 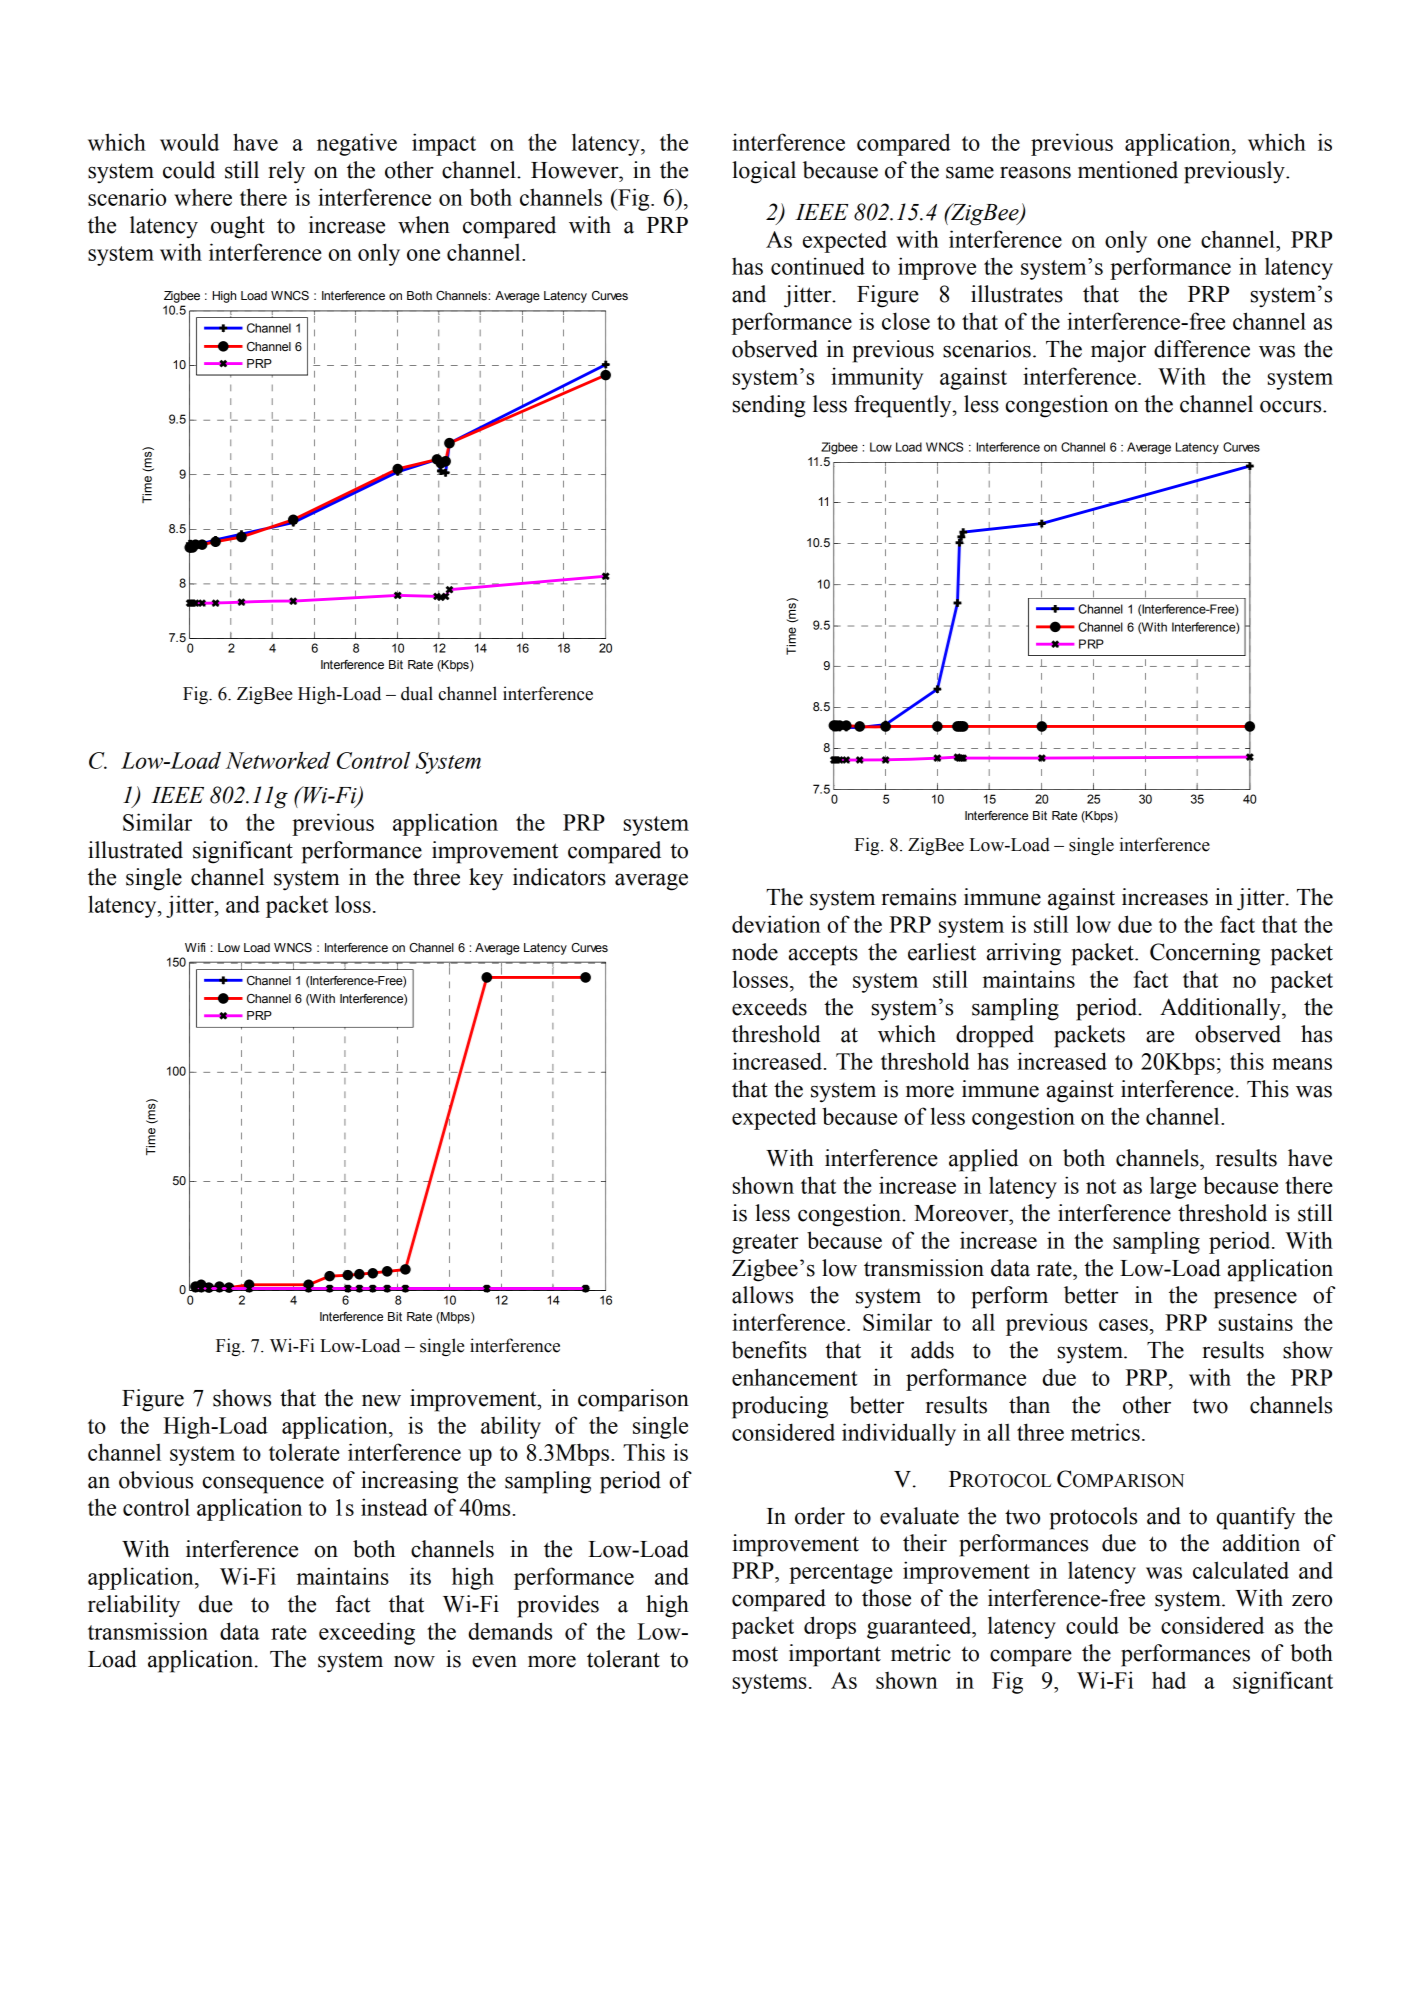 What do you see at coordinates (755, 1654) in the screenshot?
I see `most` at bounding box center [755, 1654].
